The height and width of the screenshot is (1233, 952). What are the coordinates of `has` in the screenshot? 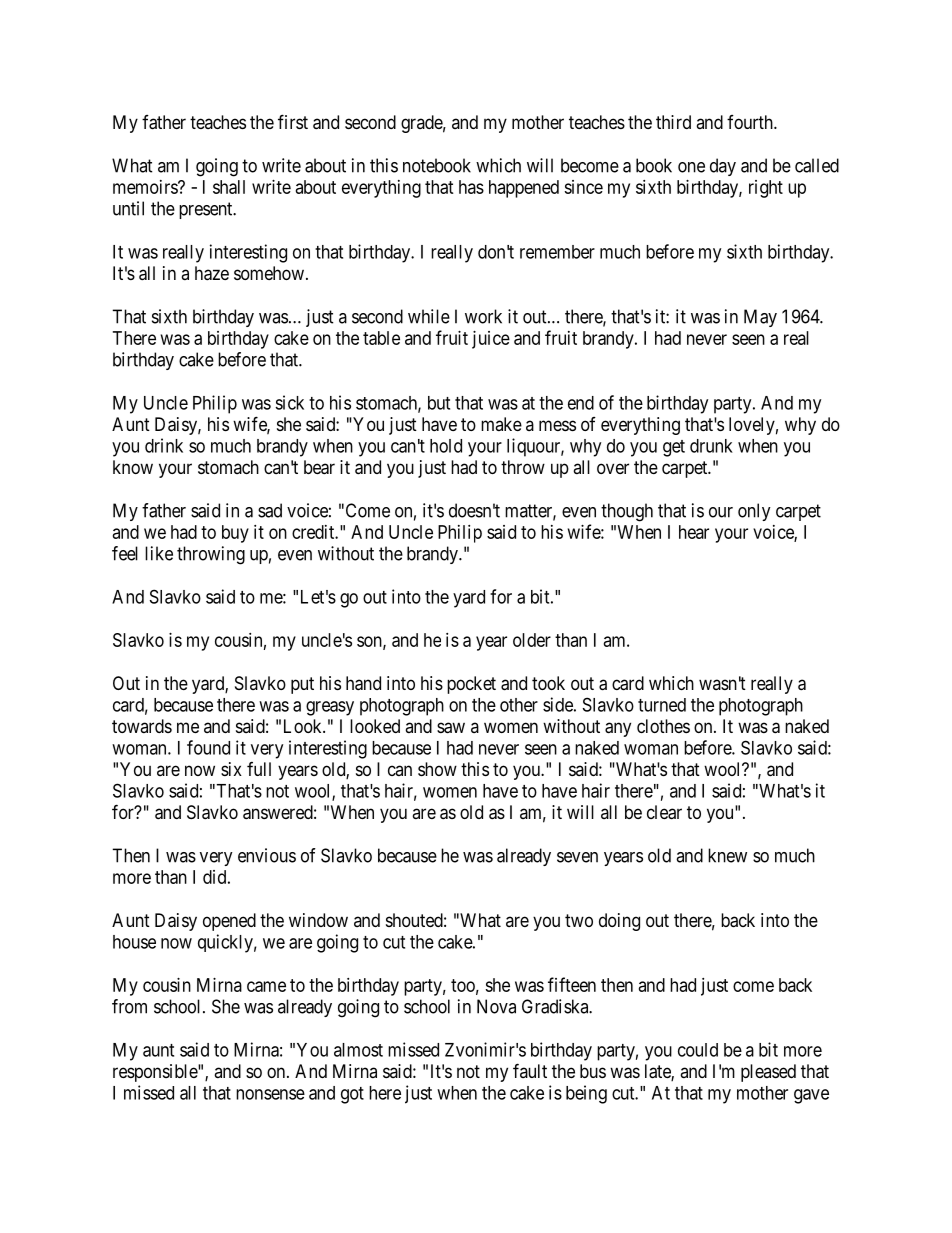 It's located at (471, 187).
